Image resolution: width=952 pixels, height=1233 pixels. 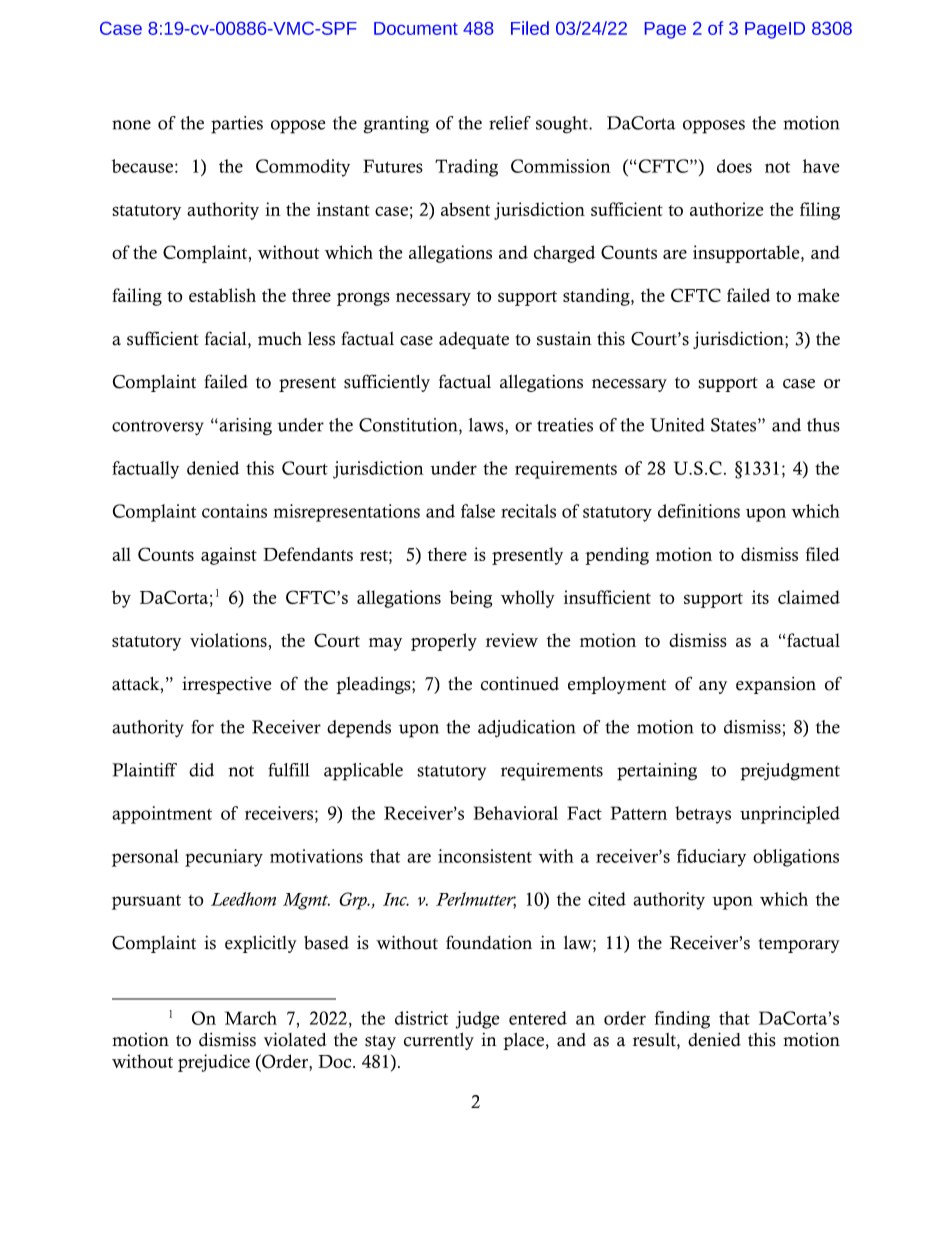 I want to click on does, so click(x=734, y=166).
